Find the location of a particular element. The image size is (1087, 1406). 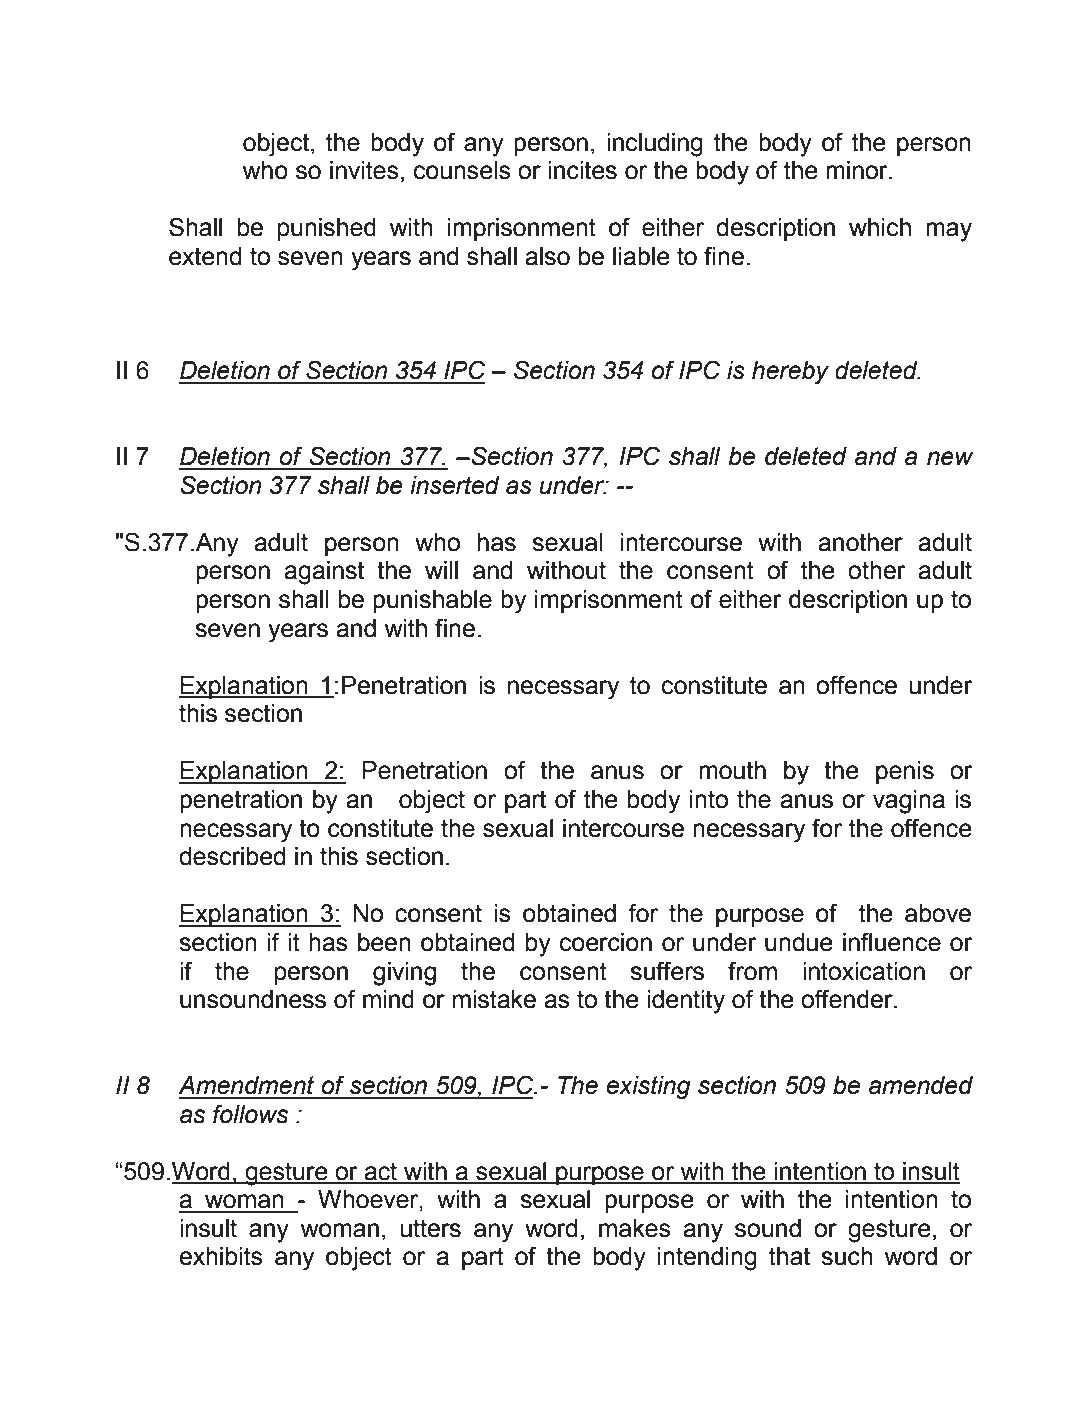

penis is located at coordinates (905, 772).
